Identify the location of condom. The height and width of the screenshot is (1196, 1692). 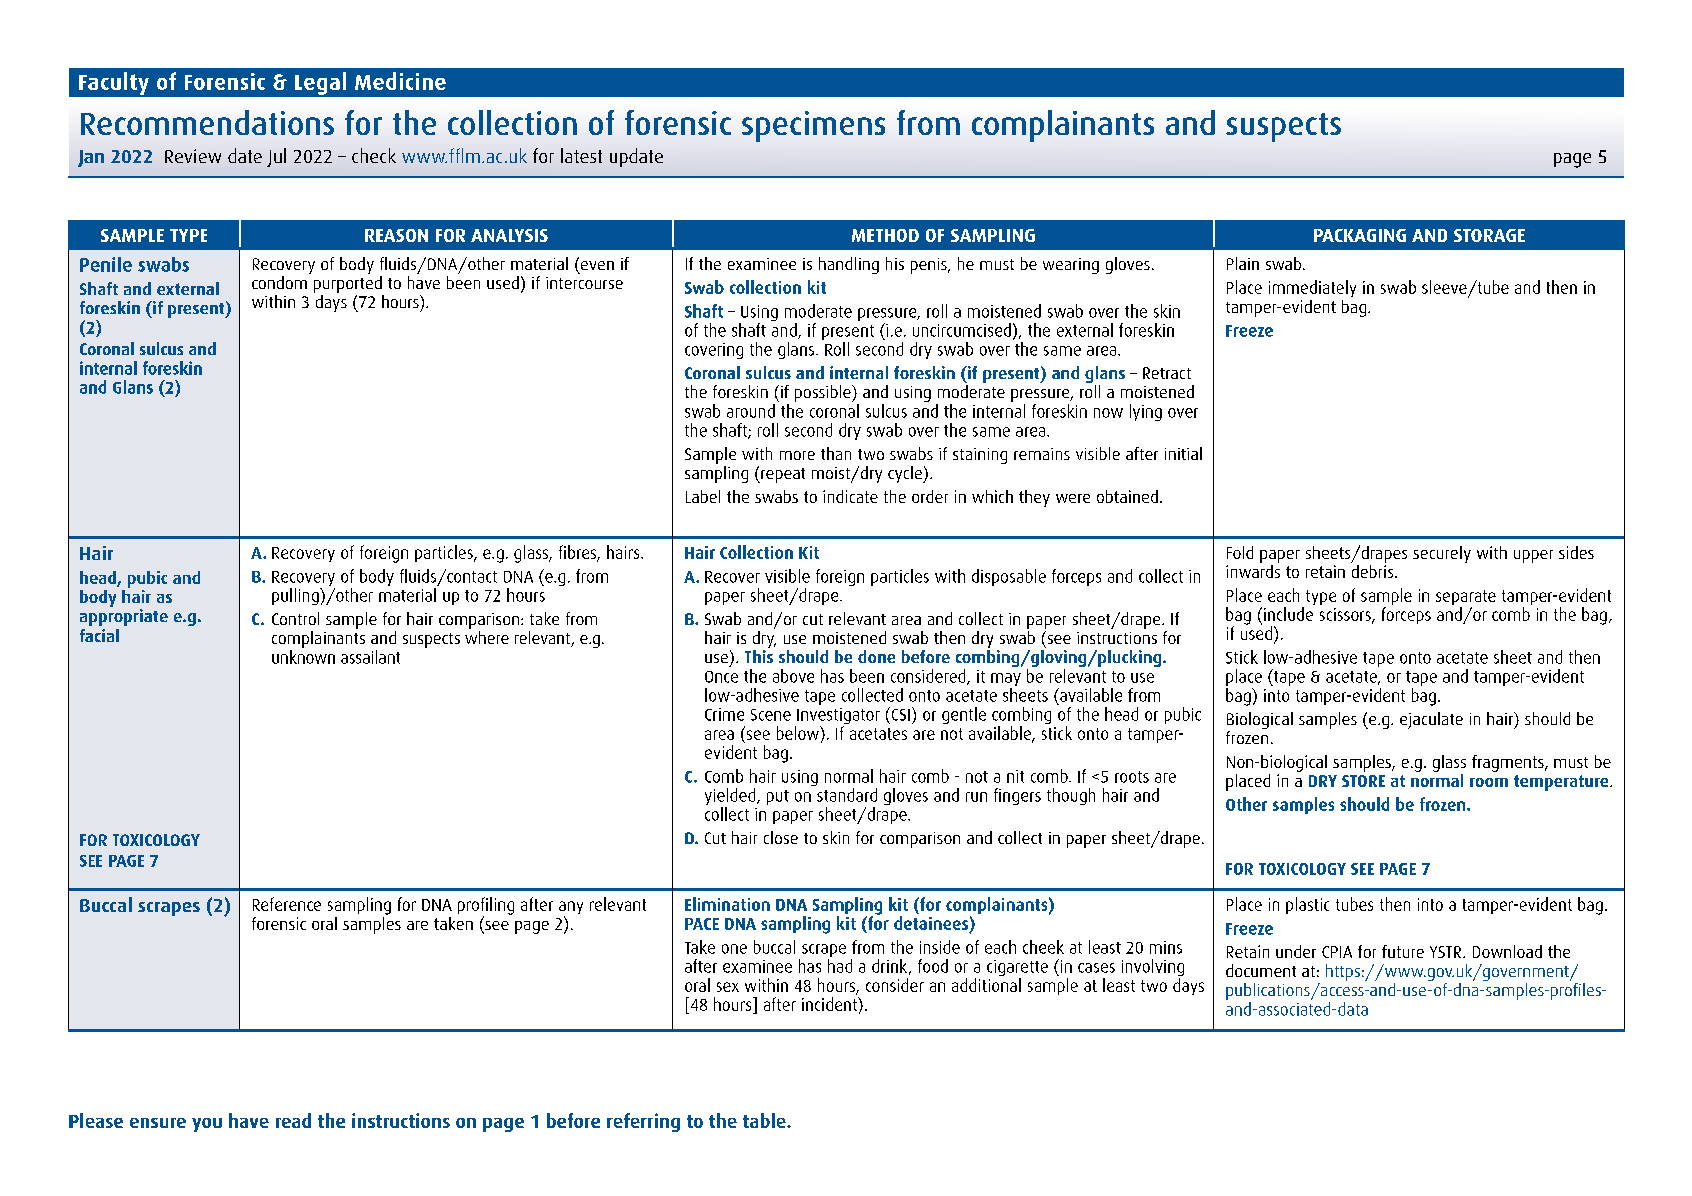
(279, 282).
